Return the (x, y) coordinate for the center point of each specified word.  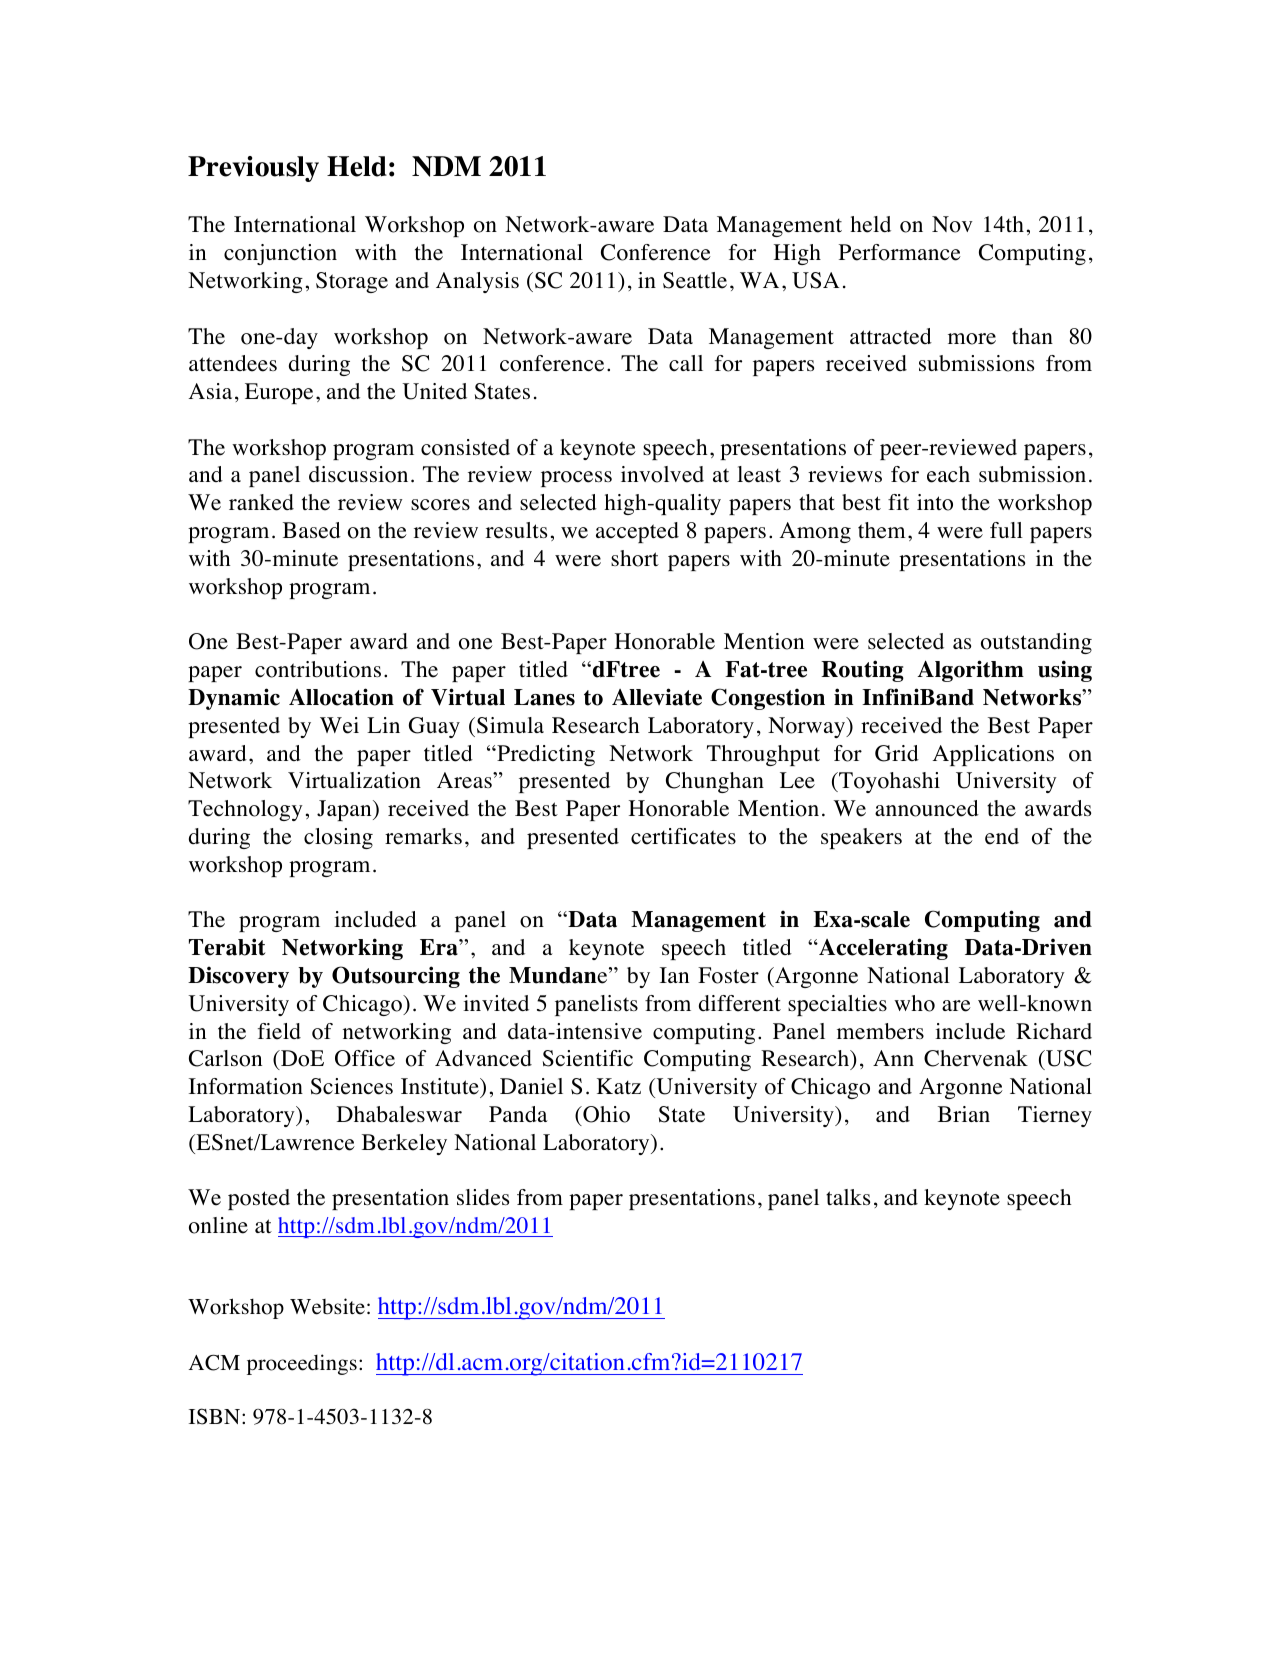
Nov (952, 224)
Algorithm (970, 671)
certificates (683, 836)
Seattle (695, 280)
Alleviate (657, 697)
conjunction (280, 254)
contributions (318, 669)
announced (927, 808)
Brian (964, 1114)
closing (338, 838)
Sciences (352, 1086)
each (948, 474)
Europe (279, 393)
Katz (619, 1086)
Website (327, 1306)
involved (662, 474)
